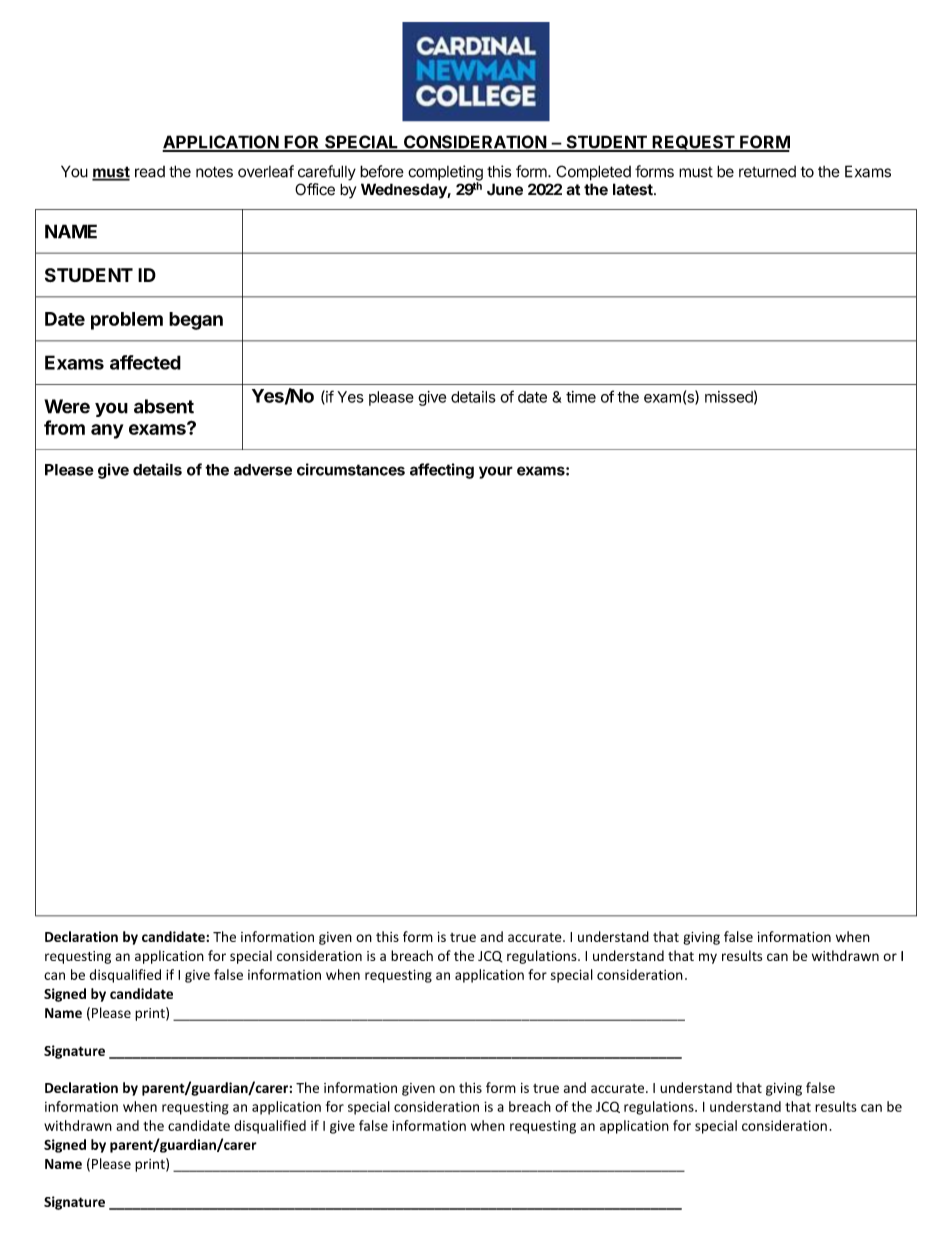 The image size is (952, 1233). Describe the element at coordinates (496, 472) in the screenshot. I see `your` at that location.
